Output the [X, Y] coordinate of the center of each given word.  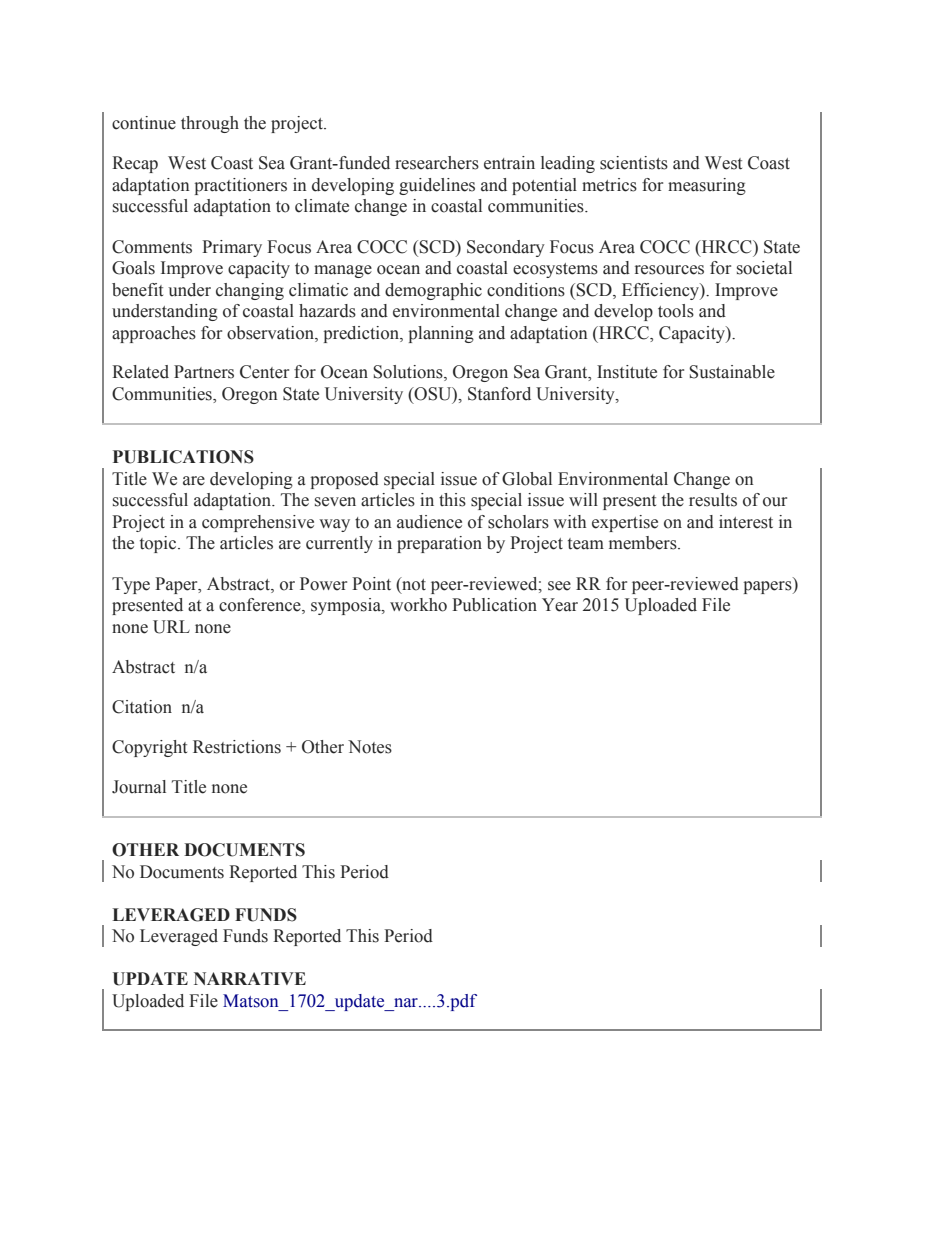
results [713, 500]
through [210, 124]
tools [676, 311]
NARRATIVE [250, 978]
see [559, 586]
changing [250, 291]
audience [429, 522]
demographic [433, 291]
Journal [139, 787]
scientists [634, 163]
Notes [370, 747]
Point [371, 584]
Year [560, 605]
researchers [437, 163]
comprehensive [258, 523]
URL [171, 627]
